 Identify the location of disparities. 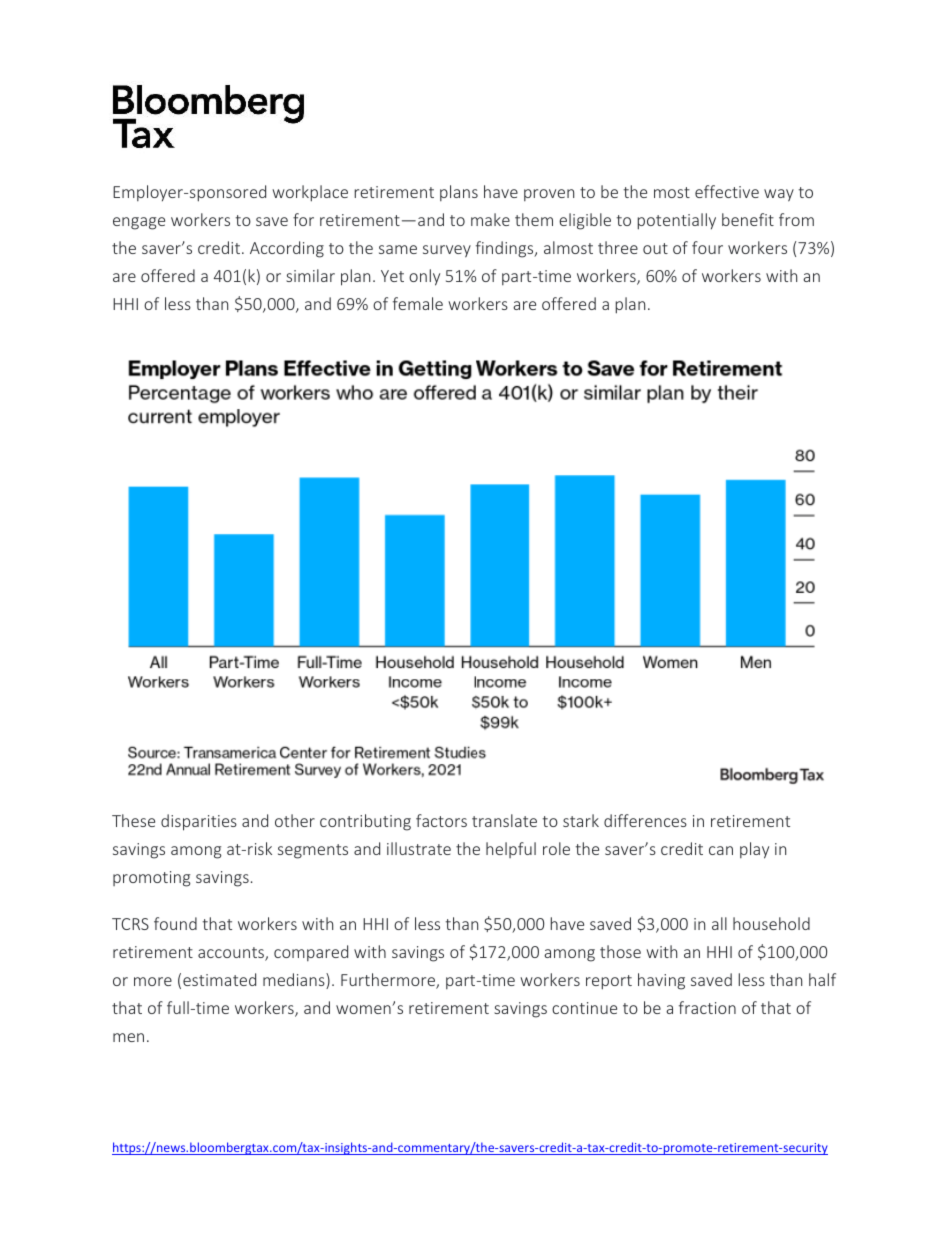
(199, 822).
